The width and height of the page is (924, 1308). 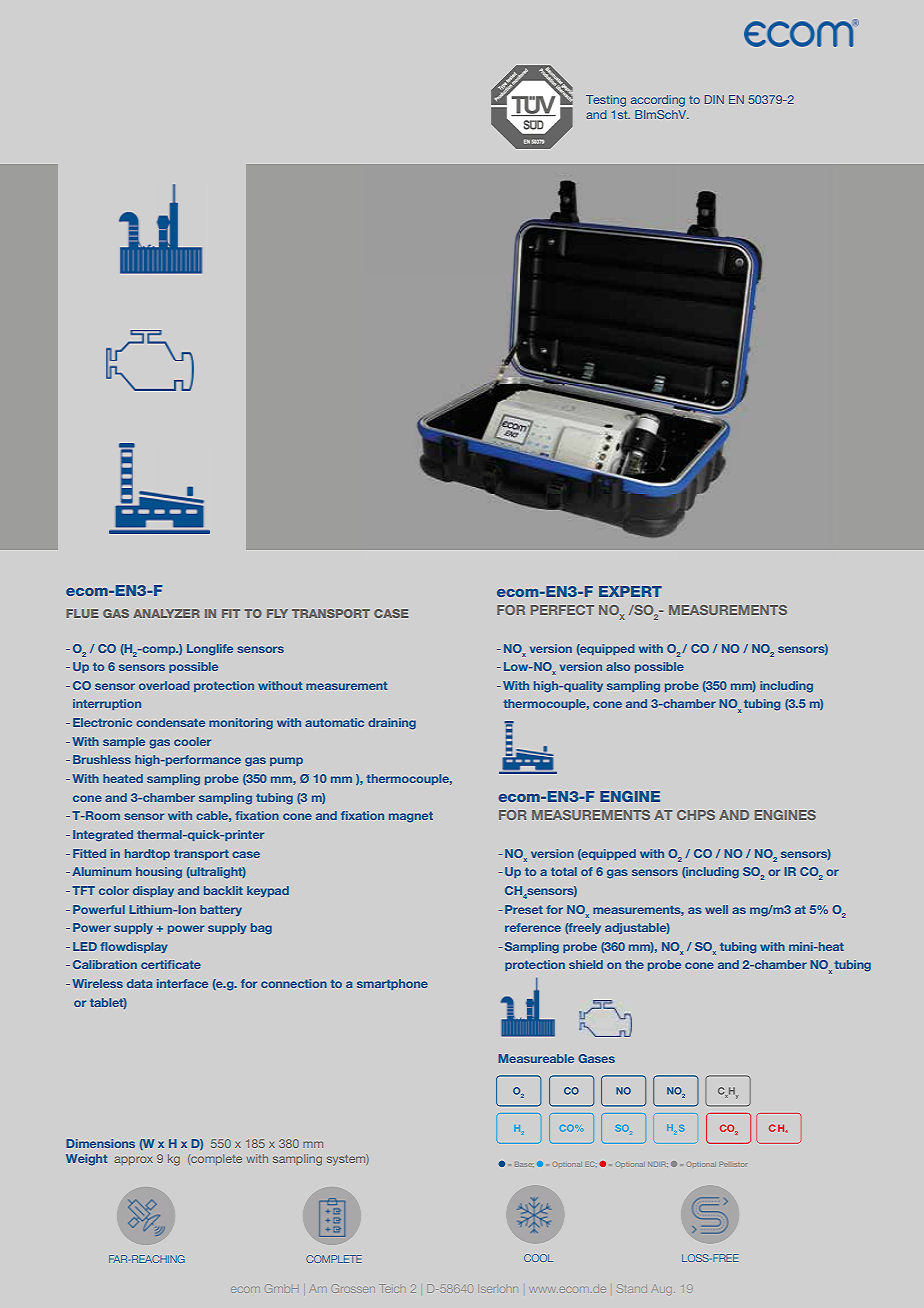 I want to click on PERFECT, so click(x=562, y=610).
